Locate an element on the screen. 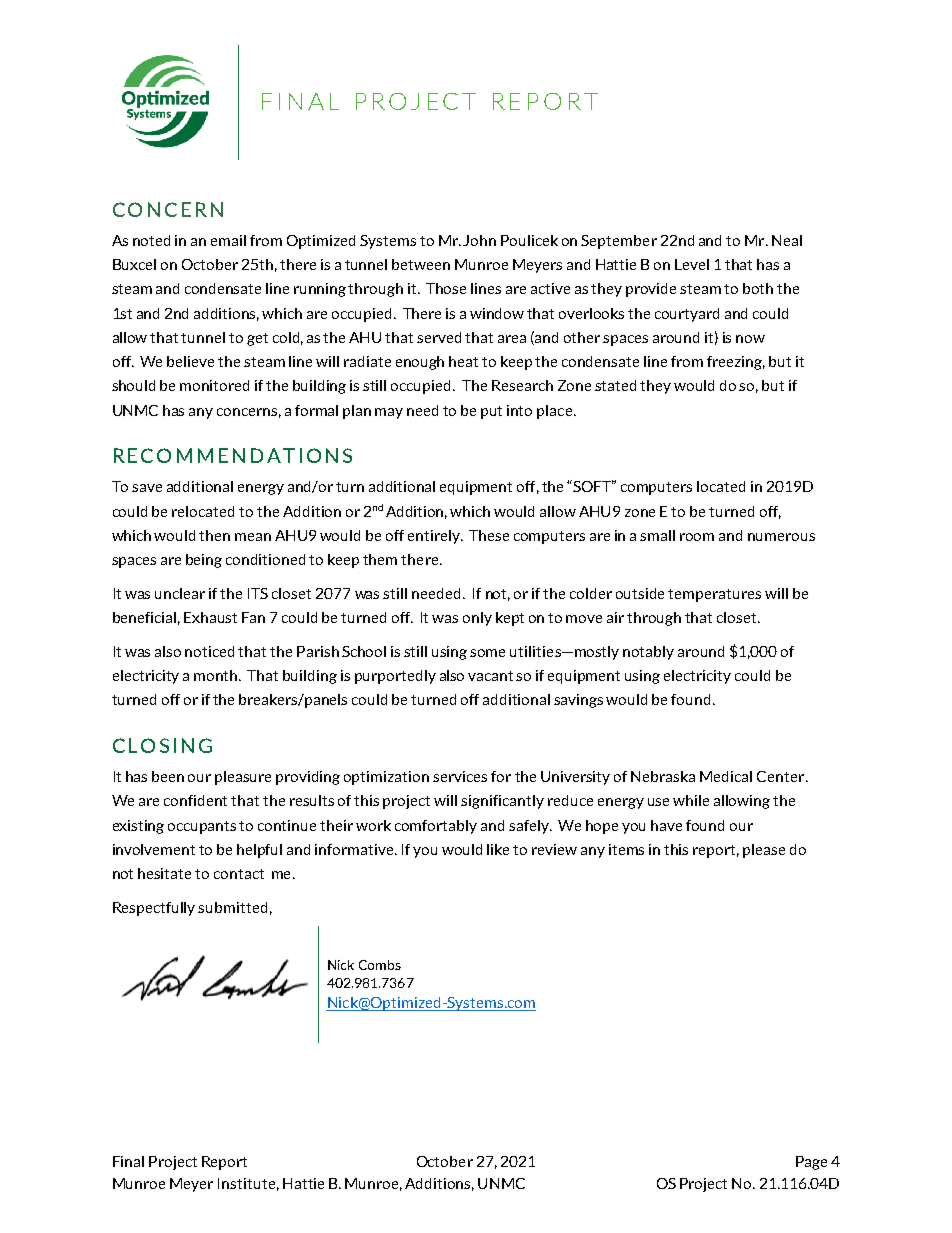  Those is located at coordinates (446, 288).
